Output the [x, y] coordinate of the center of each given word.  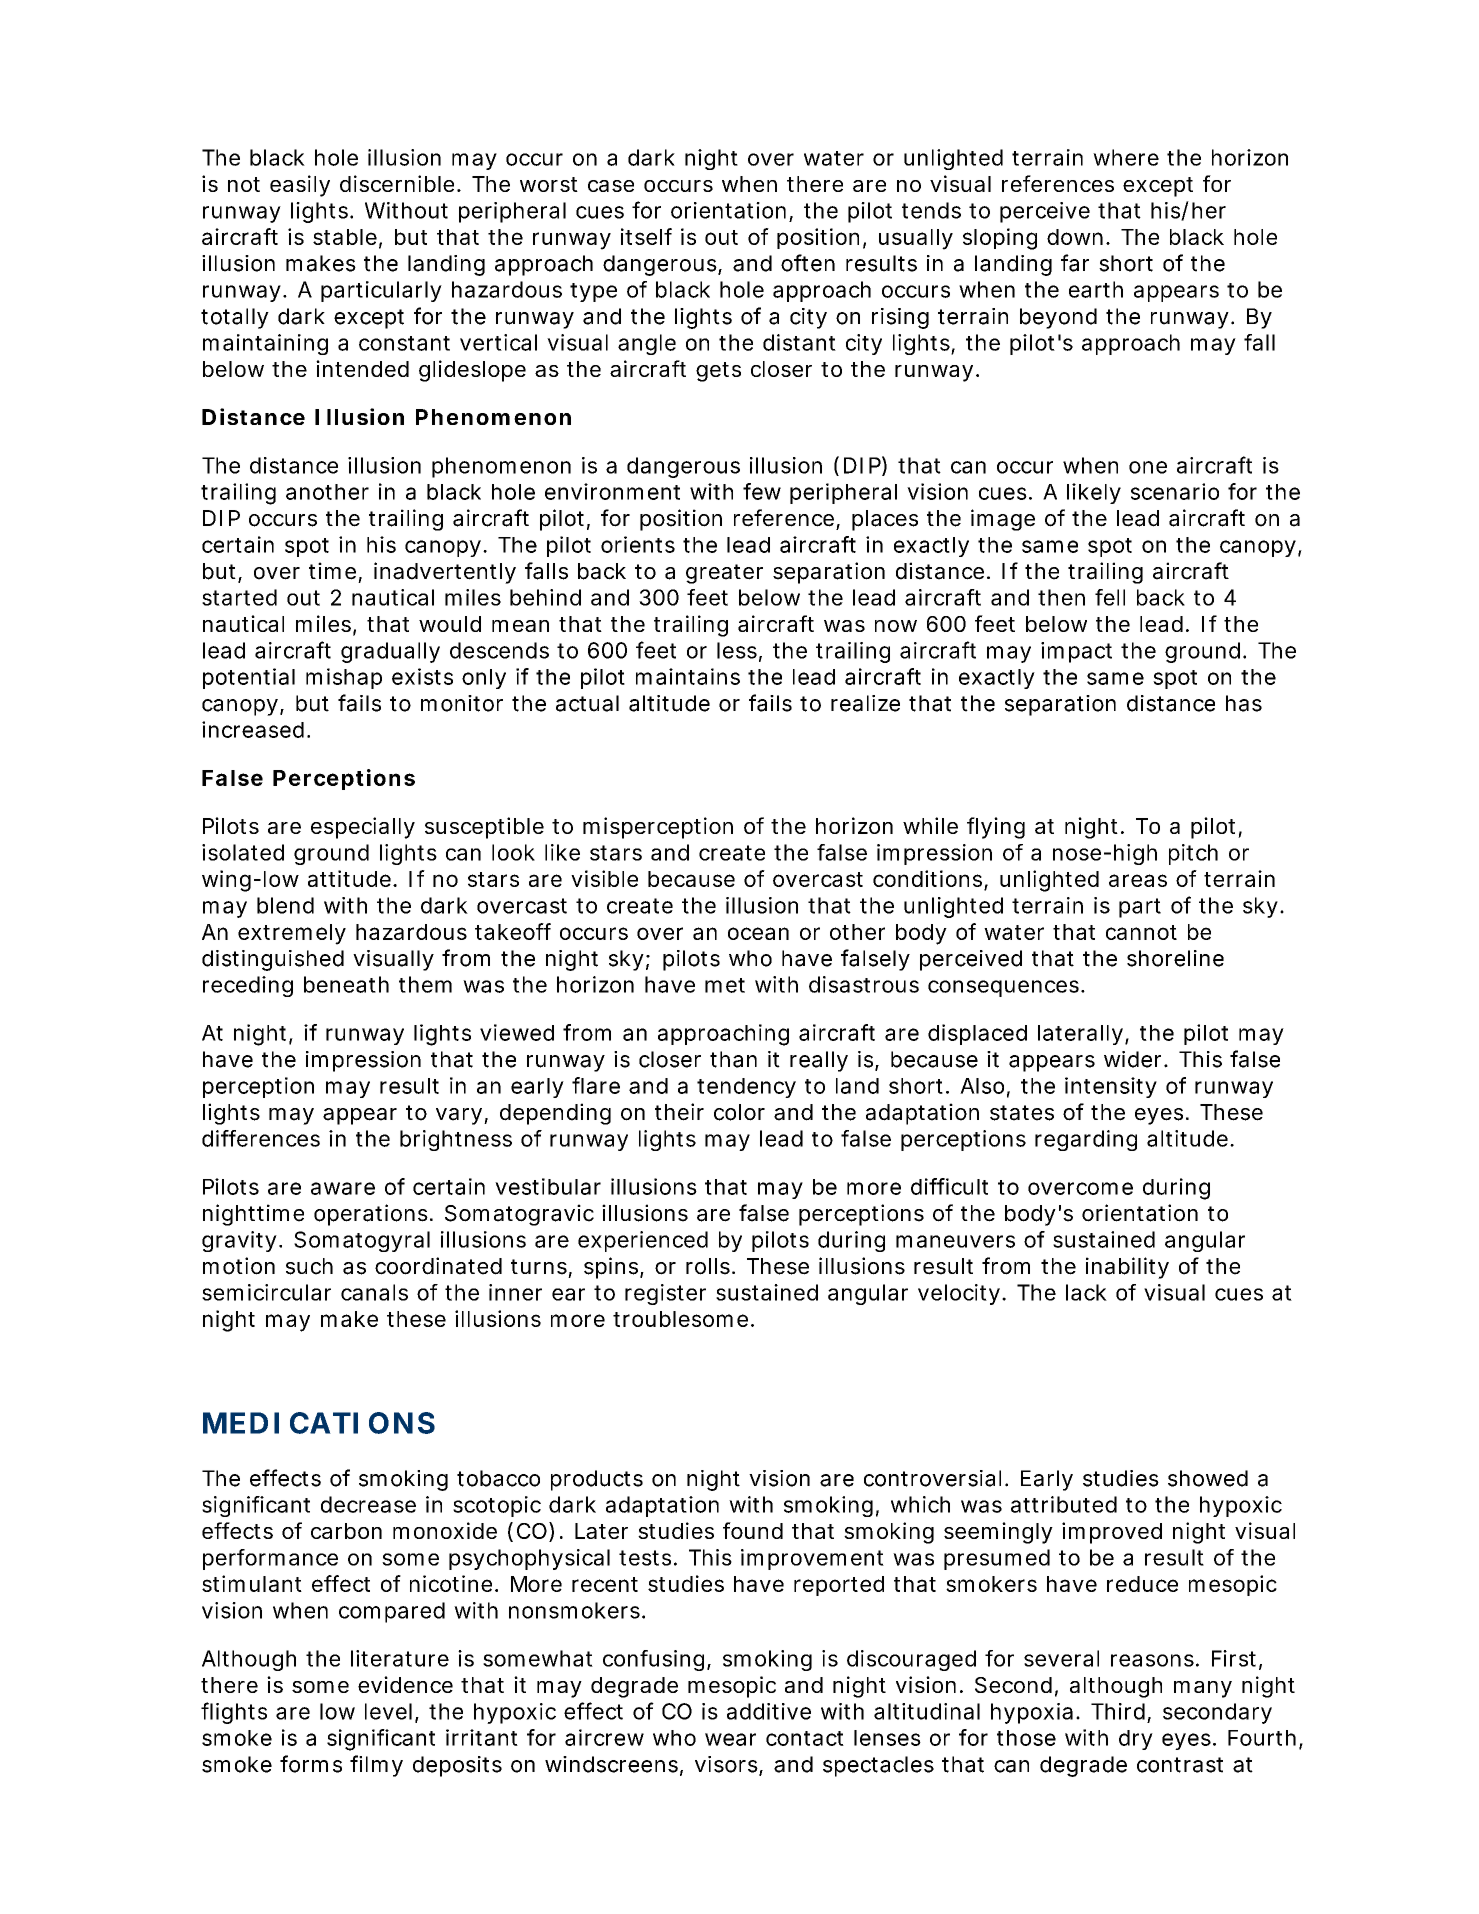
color [739, 1112]
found [753, 1530]
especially [363, 828]
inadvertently [445, 573]
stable [345, 237]
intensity [1111, 1087]
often [808, 263]
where [1126, 157]
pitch [1193, 854]
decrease [368, 1504]
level [388, 1711]
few [762, 491]
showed [1208, 1478]
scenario [1175, 491]
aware [343, 1188]
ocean [758, 933]
